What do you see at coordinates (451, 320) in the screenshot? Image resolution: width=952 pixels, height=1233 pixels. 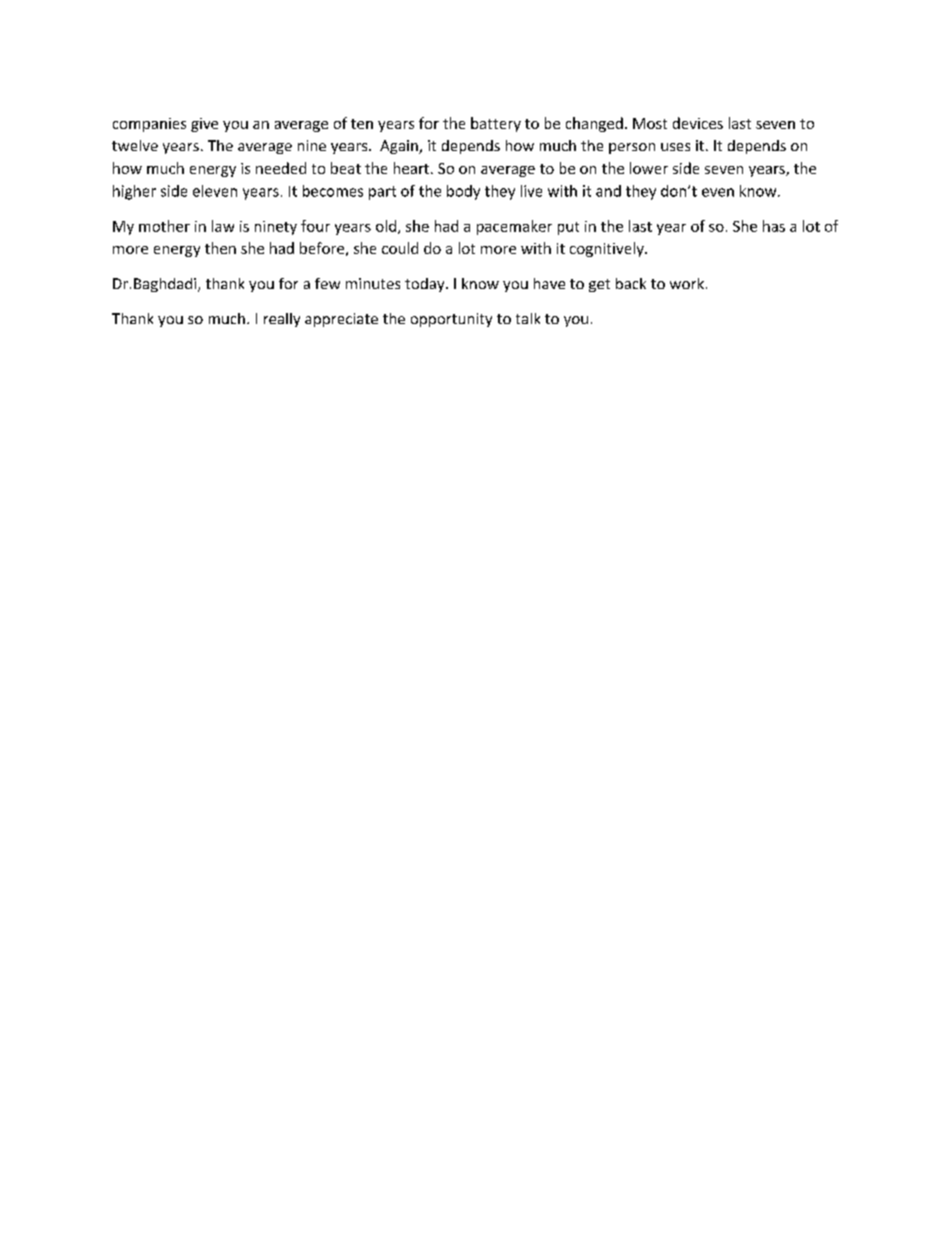 I see `opportunity` at bounding box center [451, 320].
